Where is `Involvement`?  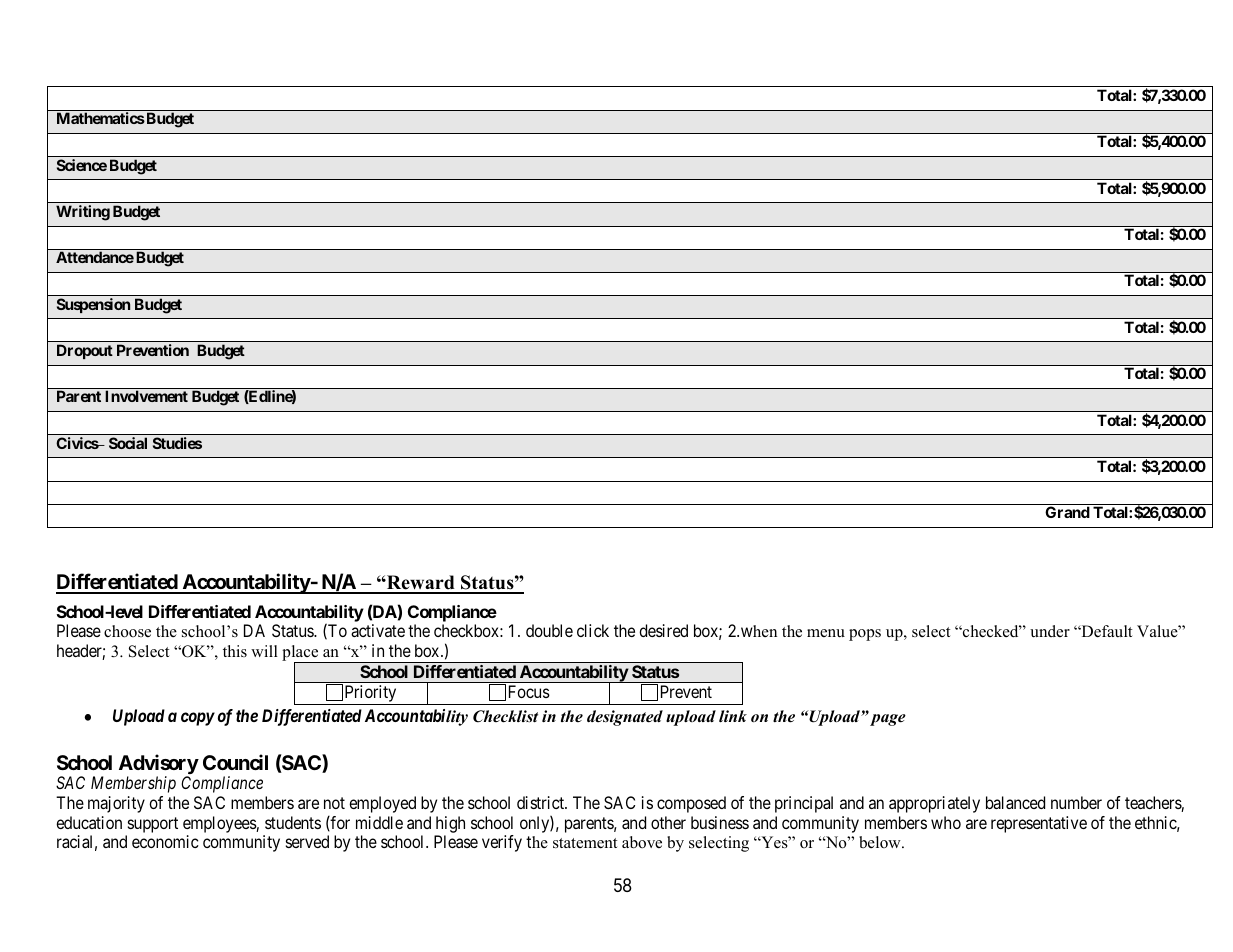 Involvement is located at coordinates (146, 396).
